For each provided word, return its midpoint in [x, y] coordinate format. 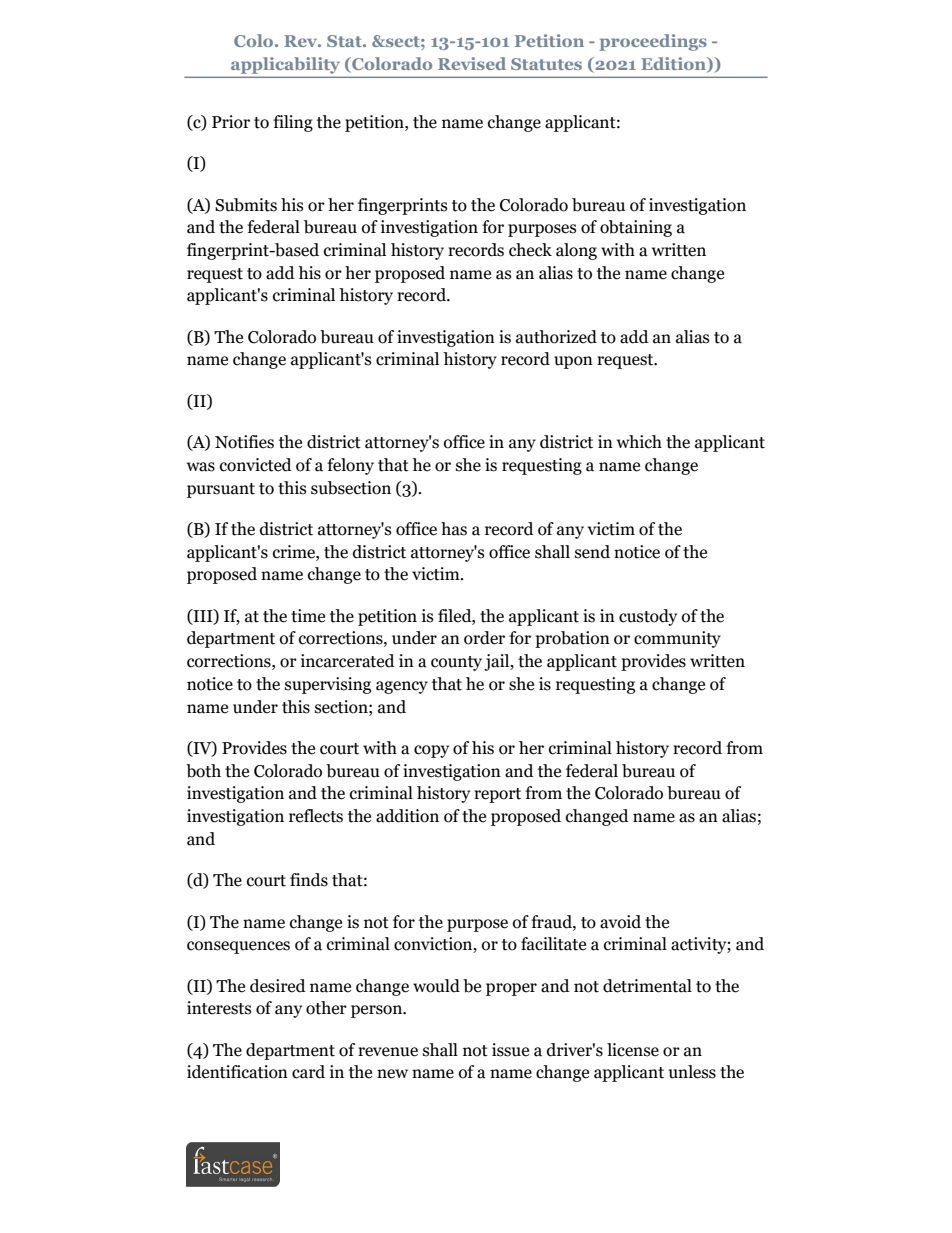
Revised [472, 63]
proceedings [653, 42]
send [592, 552]
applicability [285, 65]
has [454, 529]
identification [237, 1072]
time [308, 616]
